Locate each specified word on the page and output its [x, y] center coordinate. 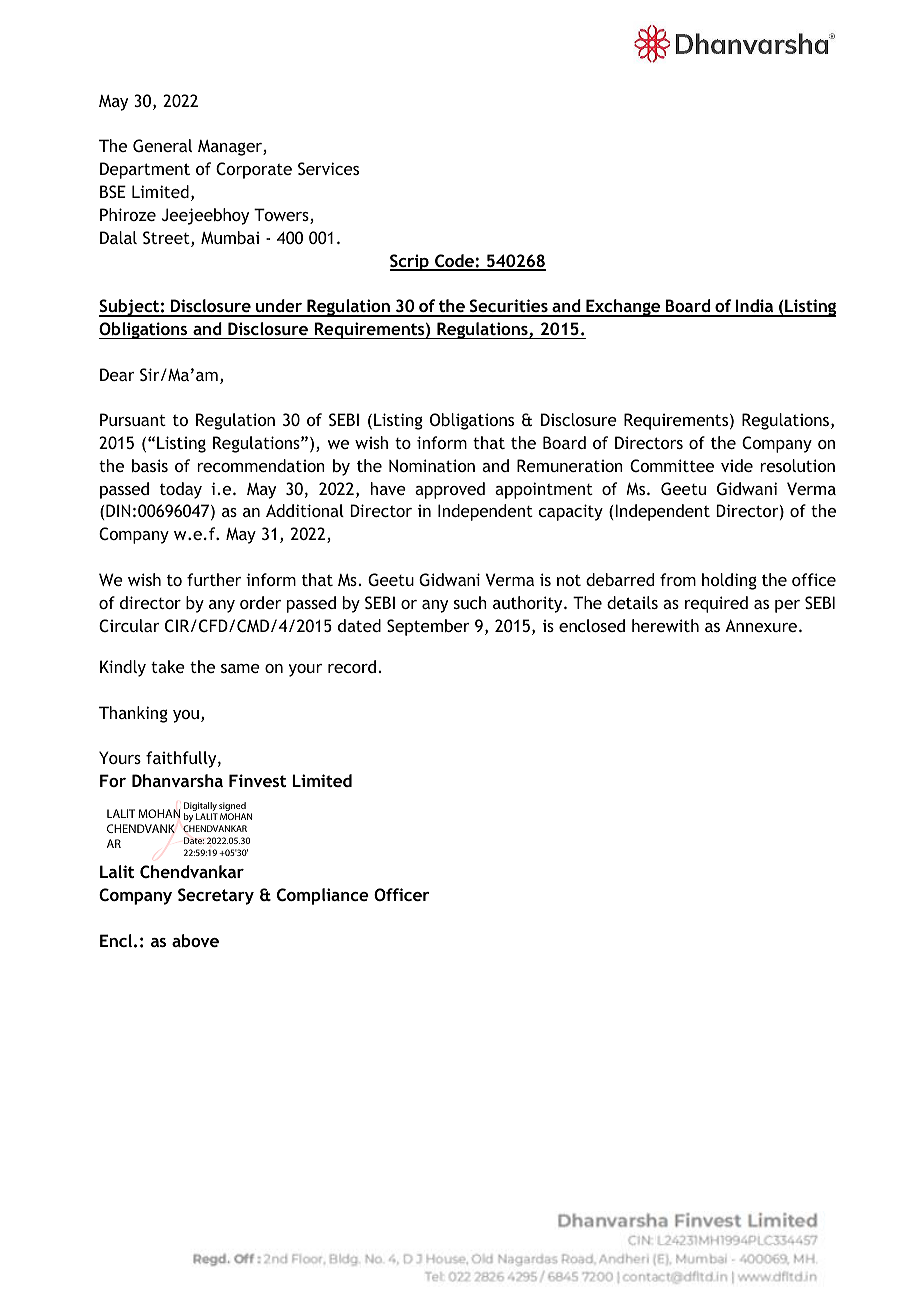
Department [145, 170]
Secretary [216, 896]
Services [328, 168]
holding [729, 581]
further [214, 579]
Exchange [623, 308]
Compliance [323, 896]
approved [450, 490]
